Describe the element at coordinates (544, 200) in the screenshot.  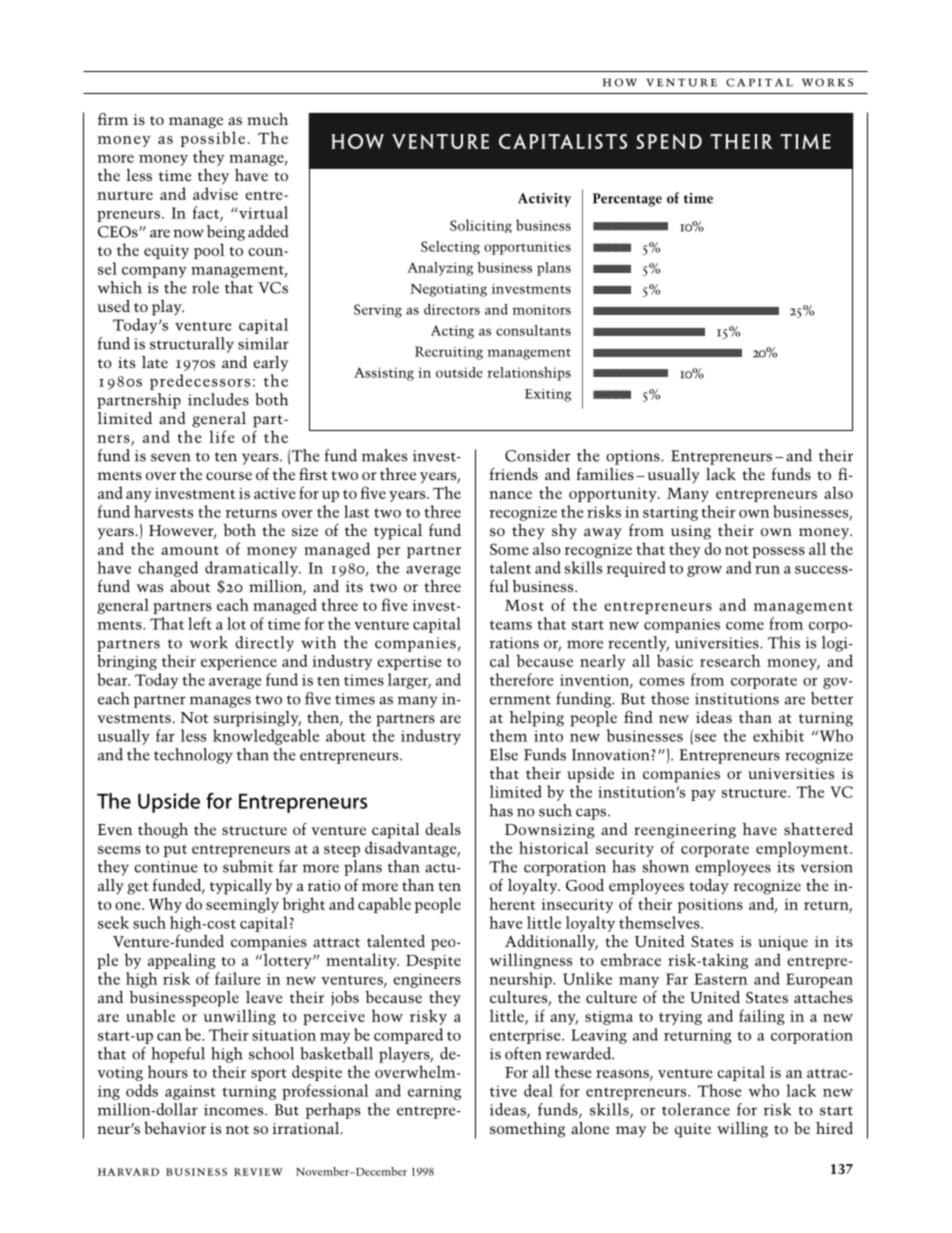
I see `Activity` at that location.
